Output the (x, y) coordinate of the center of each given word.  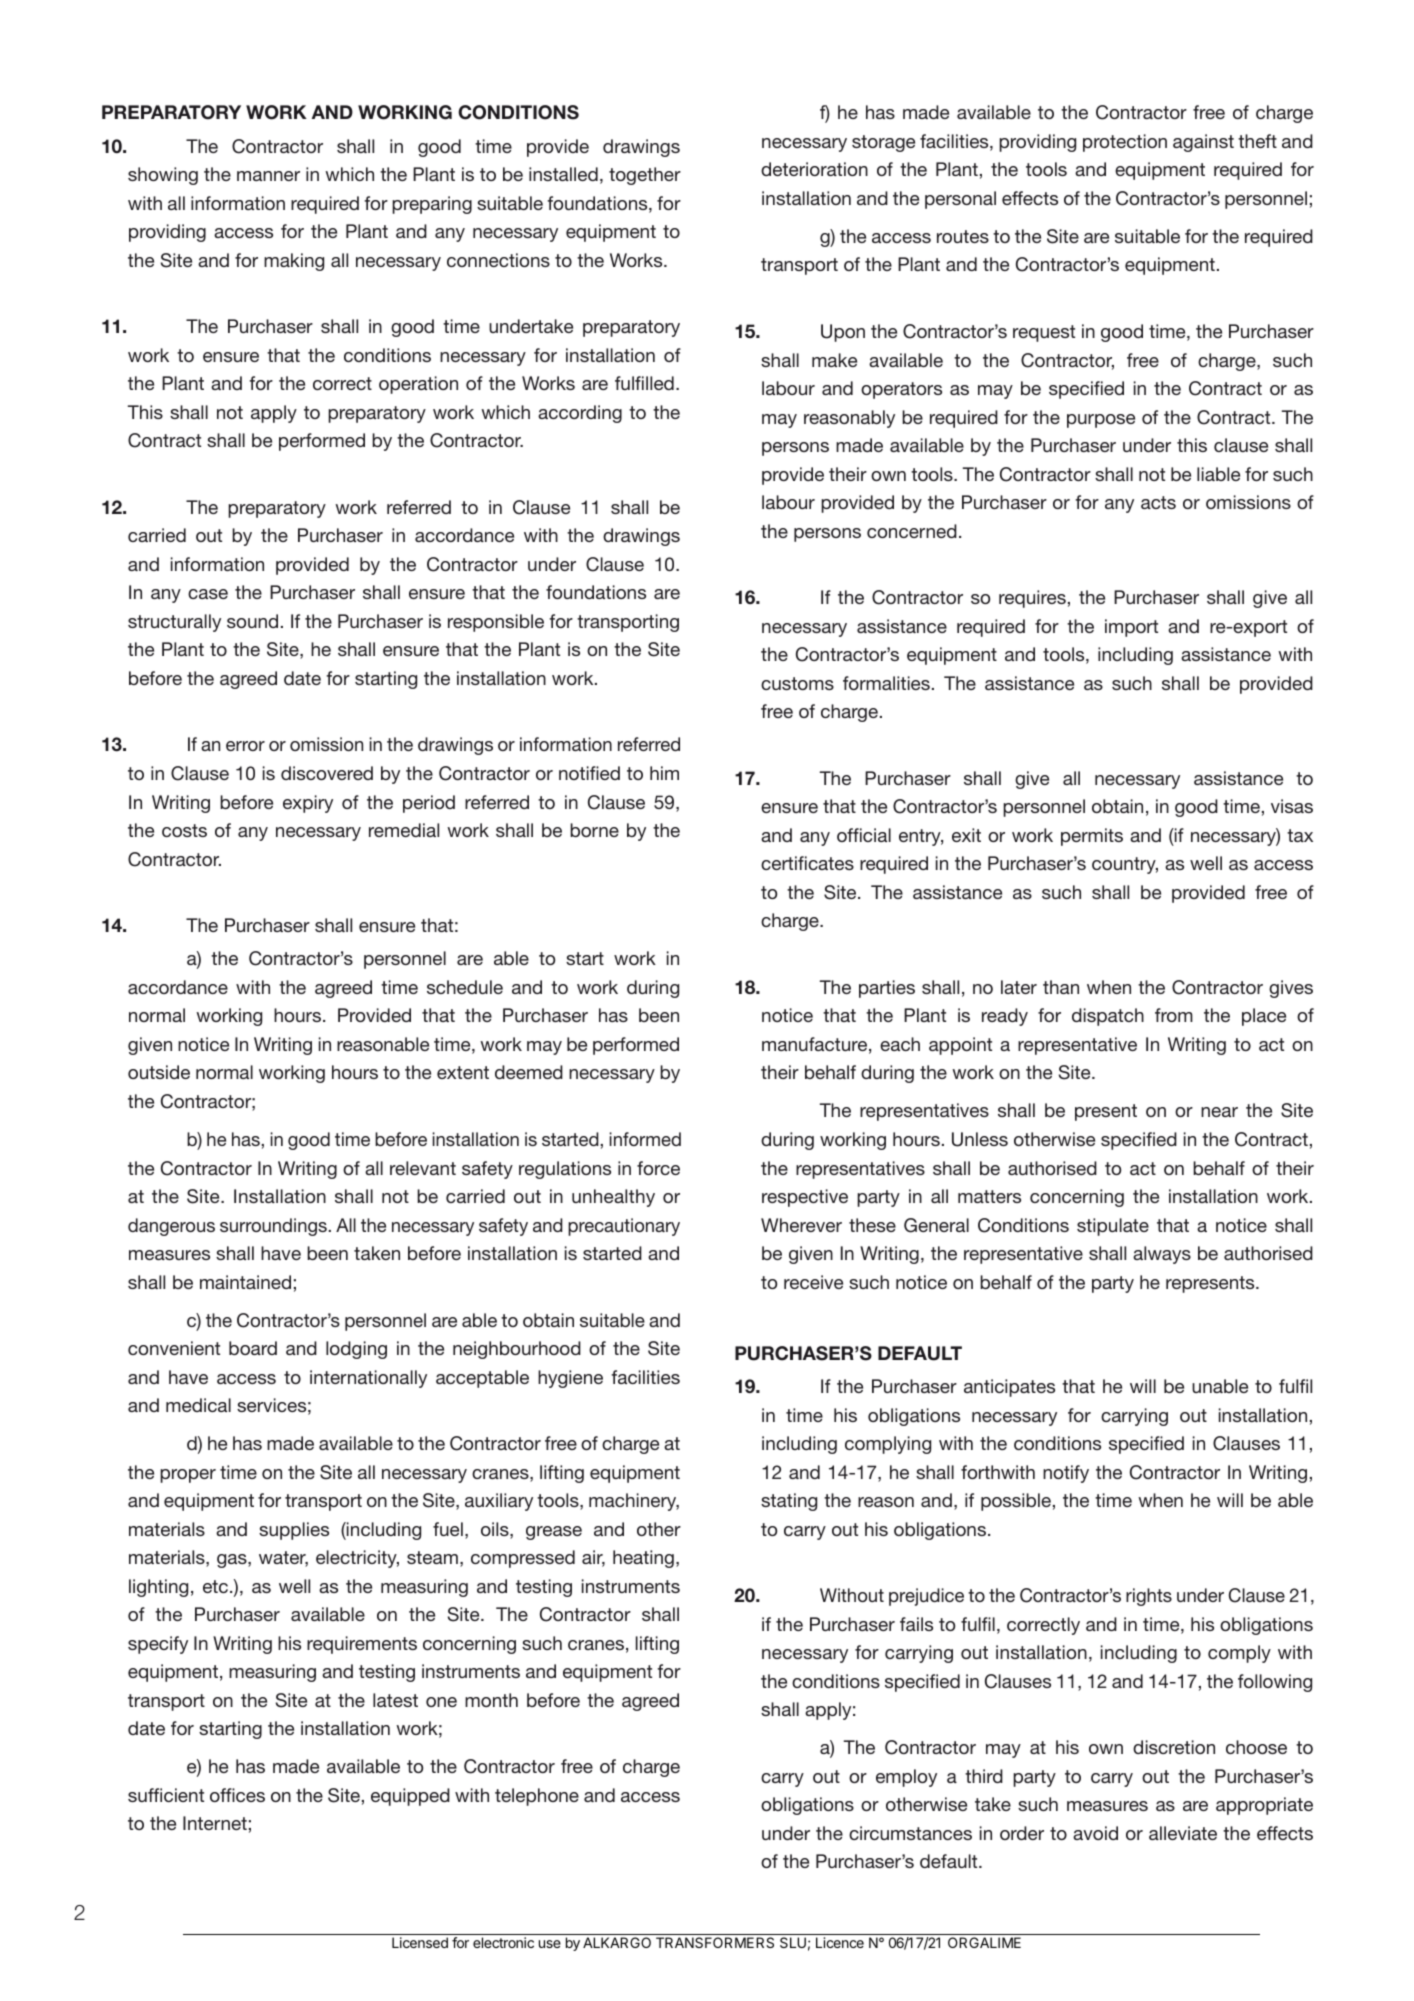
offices (237, 1795)
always (1162, 1255)
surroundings (274, 1227)
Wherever (801, 1225)
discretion (1174, 1747)
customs (797, 683)
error (245, 746)
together (645, 176)
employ (906, 1778)
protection (1125, 143)
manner (268, 176)
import (1131, 628)
